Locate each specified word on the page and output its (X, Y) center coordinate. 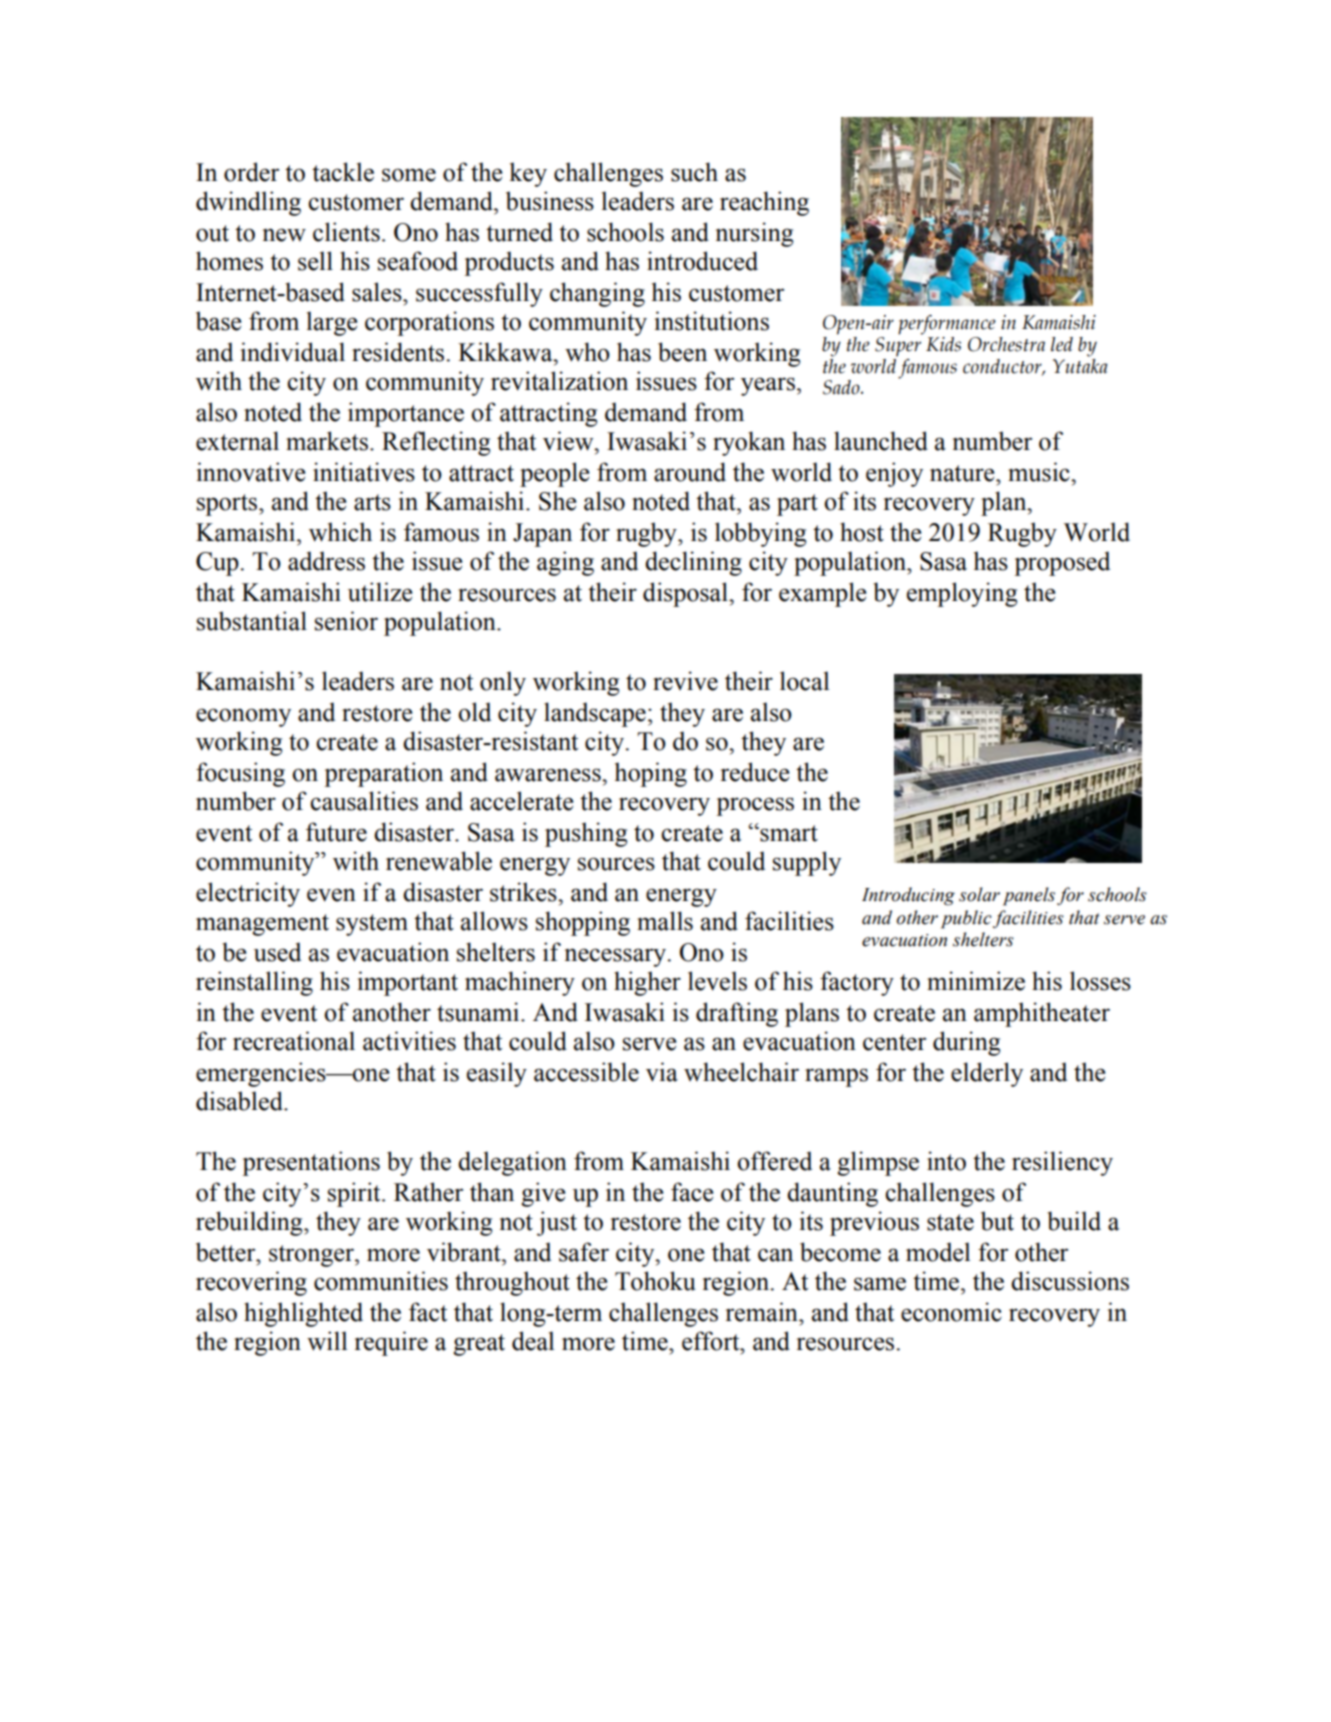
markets (328, 441)
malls (665, 921)
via (662, 1072)
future (336, 832)
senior (346, 621)
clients (346, 232)
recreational (294, 1041)
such (694, 172)
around (690, 472)
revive (685, 681)
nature (963, 473)
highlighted (303, 1314)
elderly (987, 1074)
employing (962, 594)
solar (979, 894)
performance (947, 325)
